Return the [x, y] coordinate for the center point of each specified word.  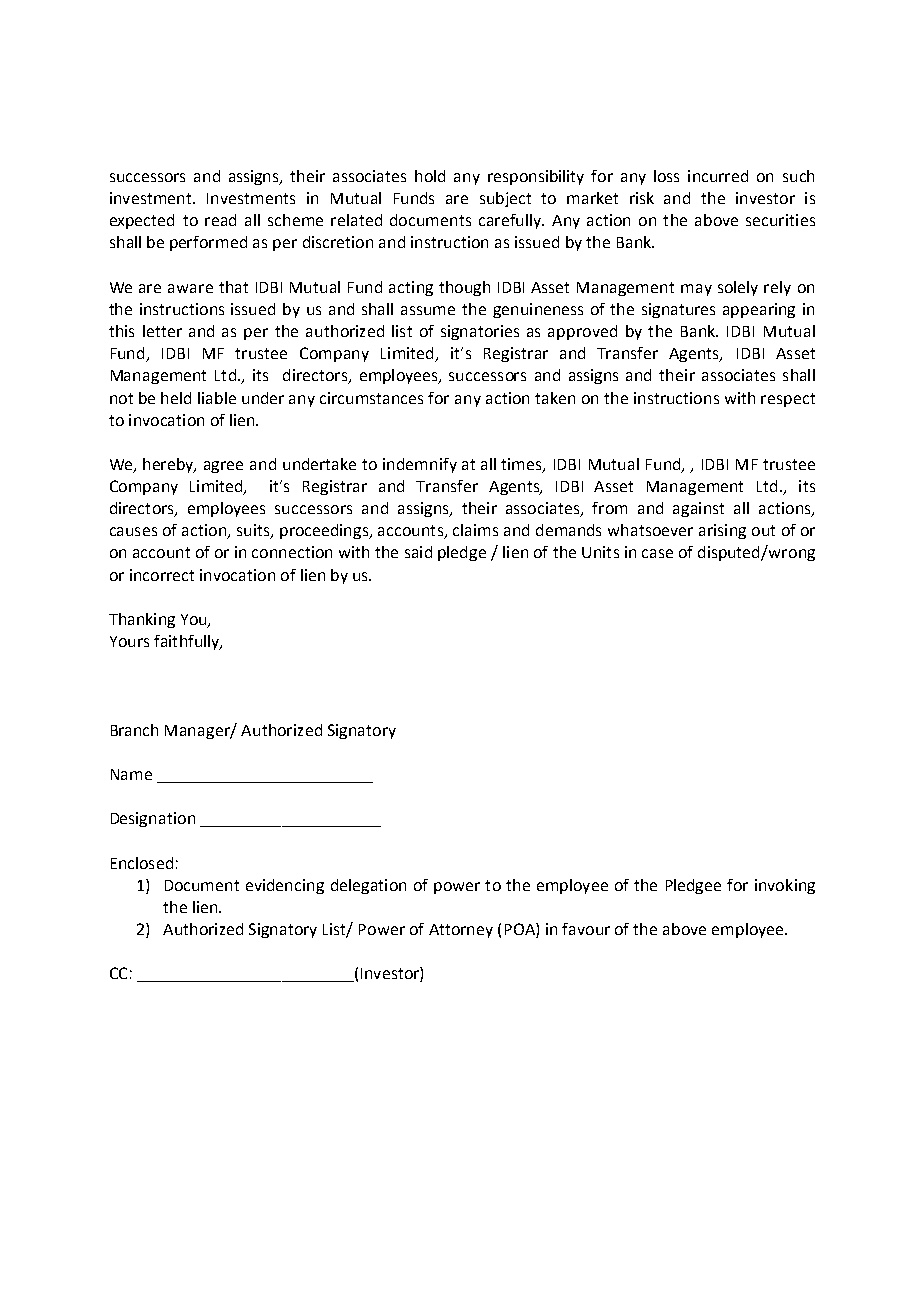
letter [162, 331]
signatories [480, 332]
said [418, 552]
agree [223, 467]
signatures [678, 310]
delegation [368, 886]
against [698, 509]
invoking [785, 886]
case [657, 553]
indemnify [420, 465]
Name [131, 774]
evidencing [285, 886]
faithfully [188, 642]
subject [505, 199]
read [220, 220]
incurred [718, 176]
